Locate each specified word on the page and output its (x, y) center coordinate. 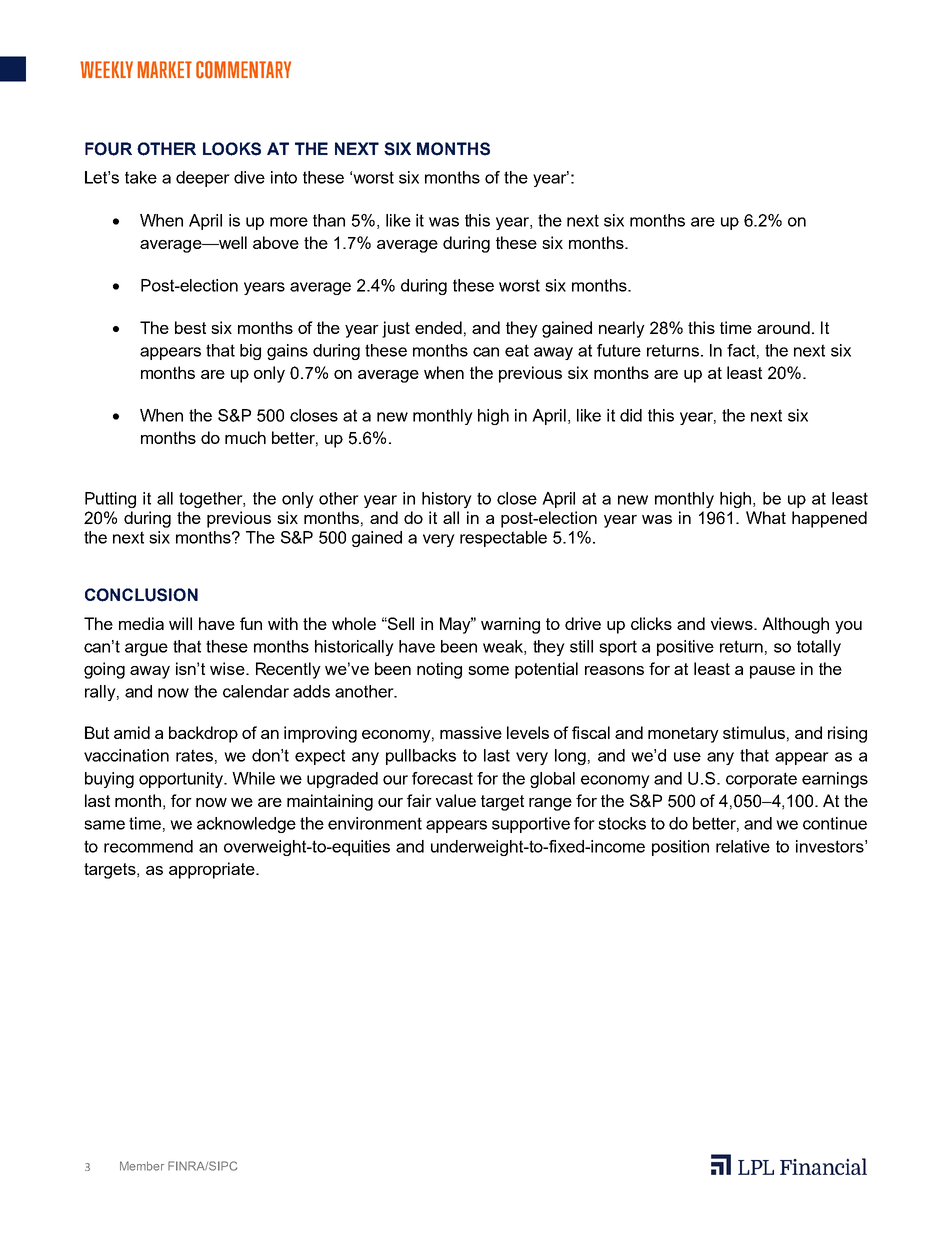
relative (743, 846)
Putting (110, 500)
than (329, 220)
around (783, 327)
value (456, 800)
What (766, 517)
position (680, 848)
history (447, 500)
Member (142, 1166)
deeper (203, 179)
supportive (531, 825)
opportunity (182, 780)
